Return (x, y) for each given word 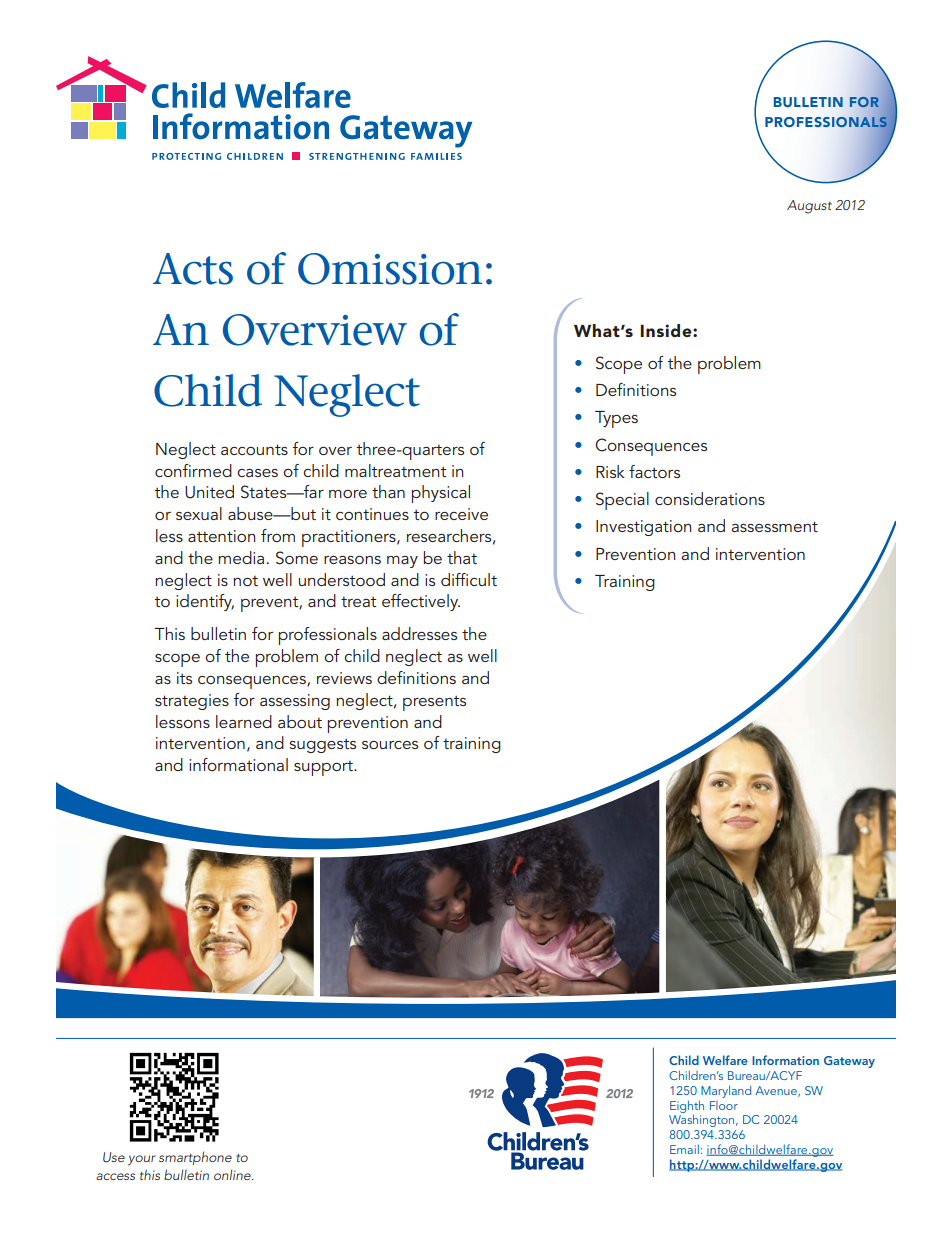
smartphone (195, 1158)
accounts (254, 449)
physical (441, 494)
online (233, 1174)
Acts (193, 269)
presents (434, 703)
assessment (774, 526)
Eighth (687, 1107)
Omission (390, 269)
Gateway (849, 1062)
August (809, 207)
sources (390, 745)
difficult (469, 579)
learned (244, 721)
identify (205, 602)
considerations (710, 498)
